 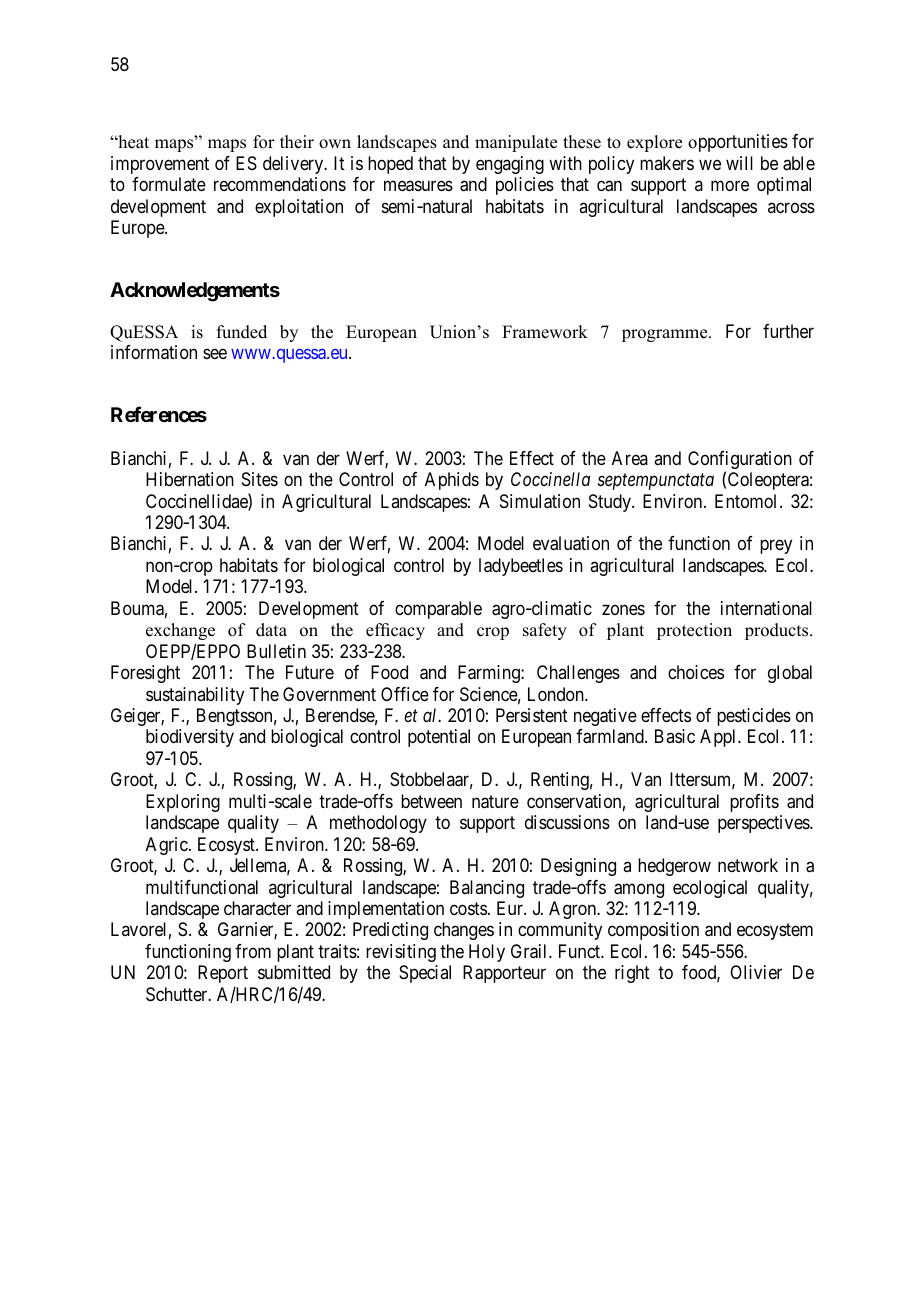 I want to click on Hibernation, so click(x=190, y=479).
